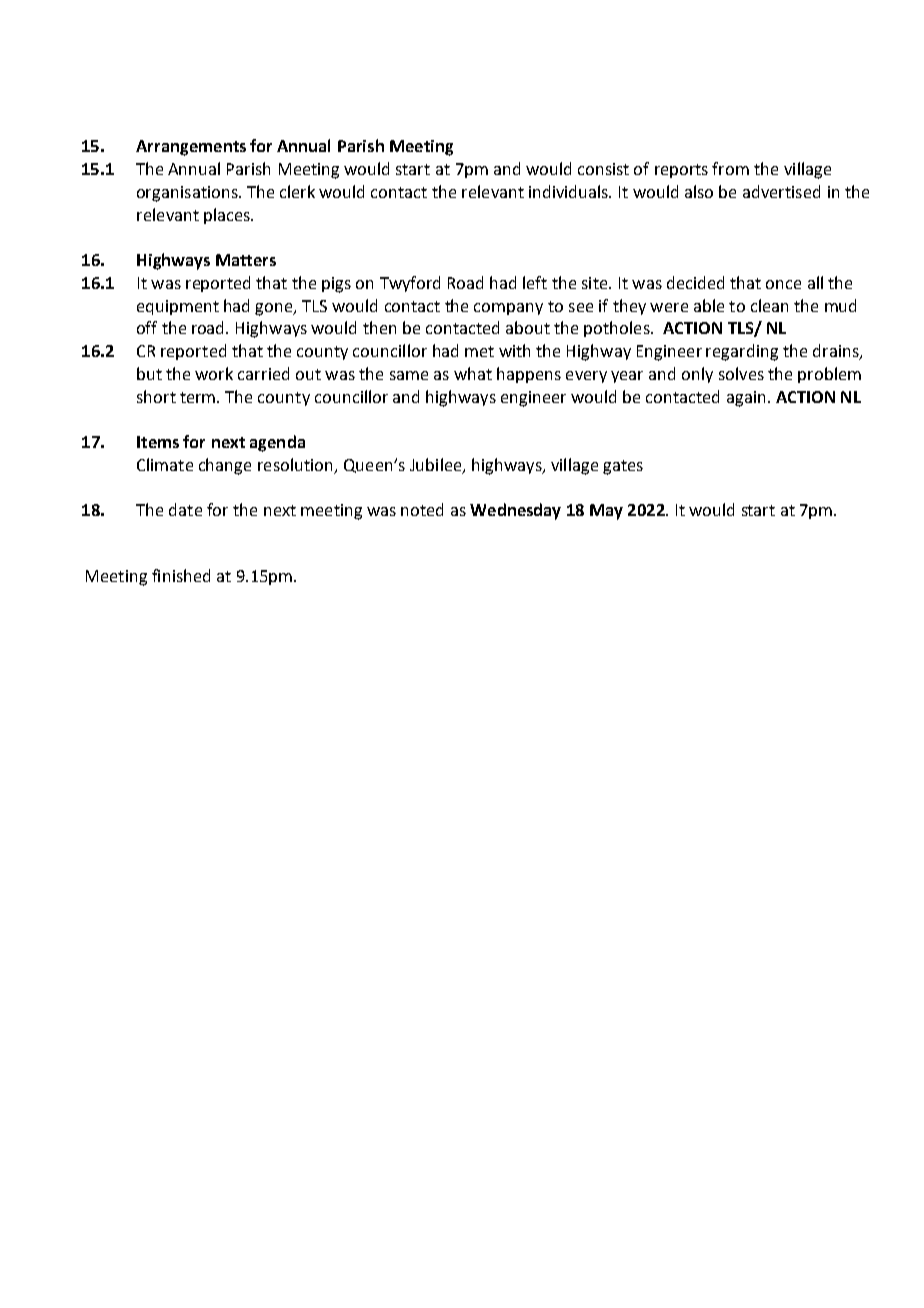 Image resolution: width=924 pixels, height=1308 pixels. Describe the element at coordinates (742, 352) in the document. I see `regarding` at that location.
